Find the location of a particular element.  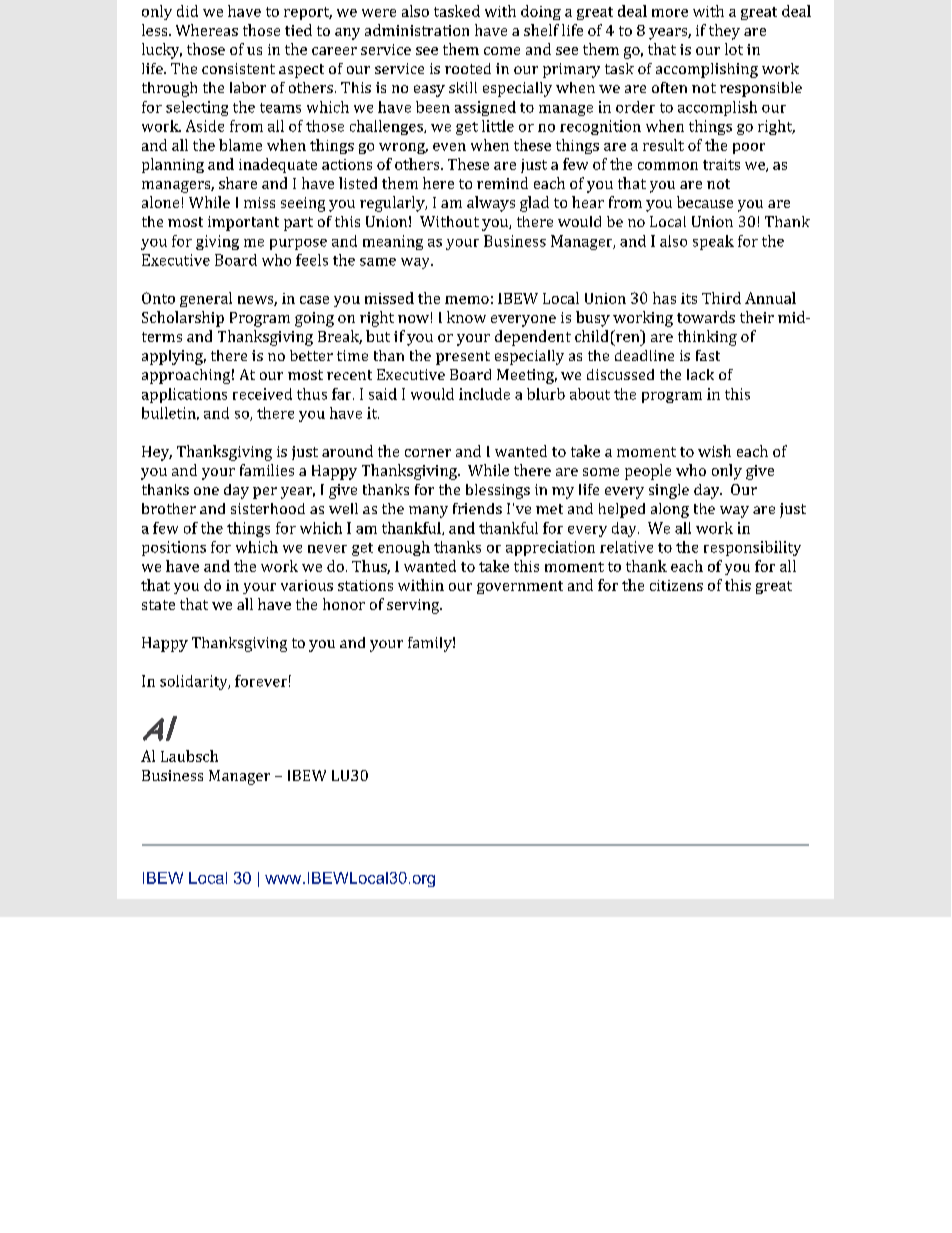

wish is located at coordinates (714, 451).
